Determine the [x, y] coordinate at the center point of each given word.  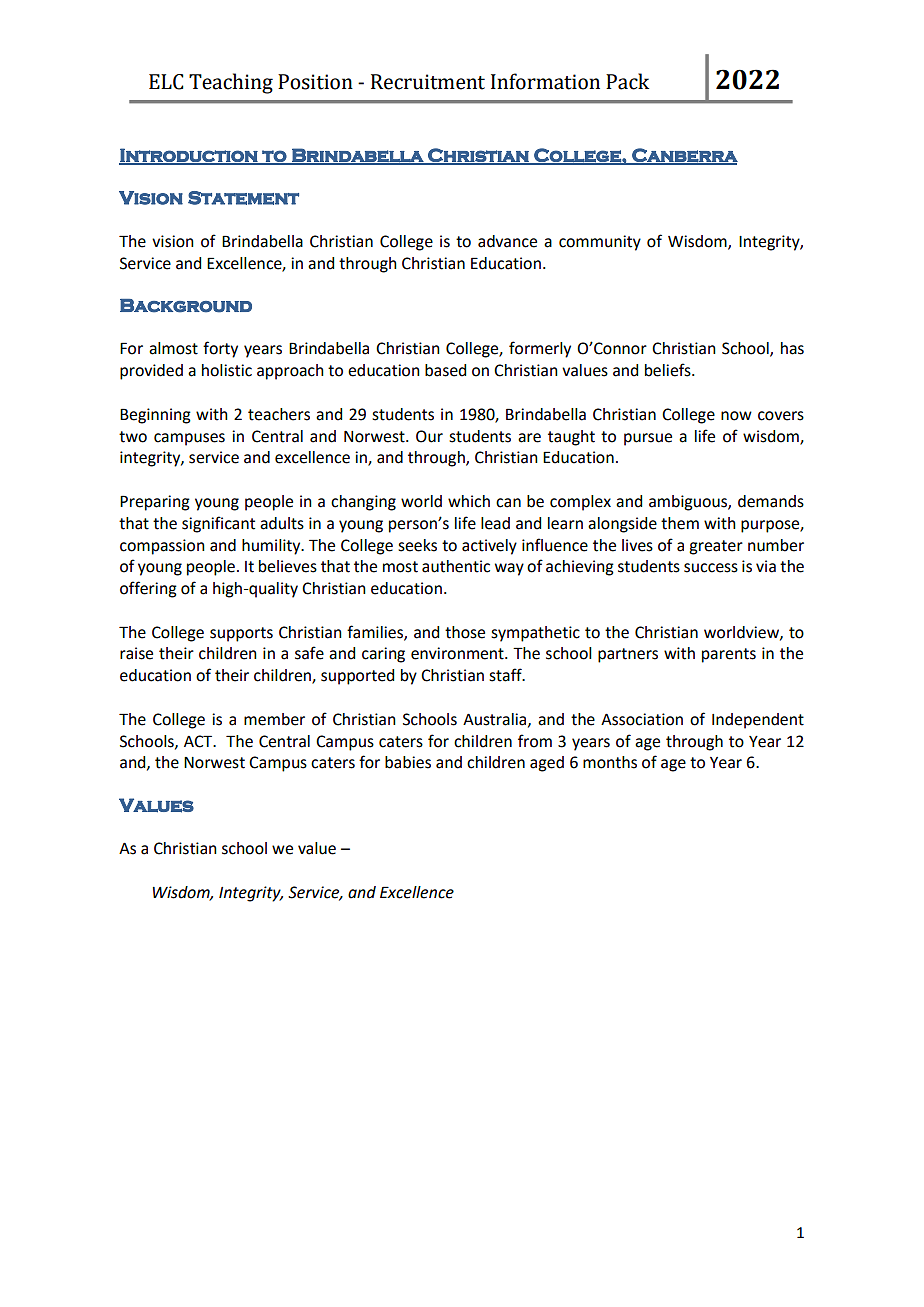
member [274, 719]
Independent [758, 721]
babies [408, 762]
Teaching [231, 83]
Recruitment [428, 82]
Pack [627, 81]
